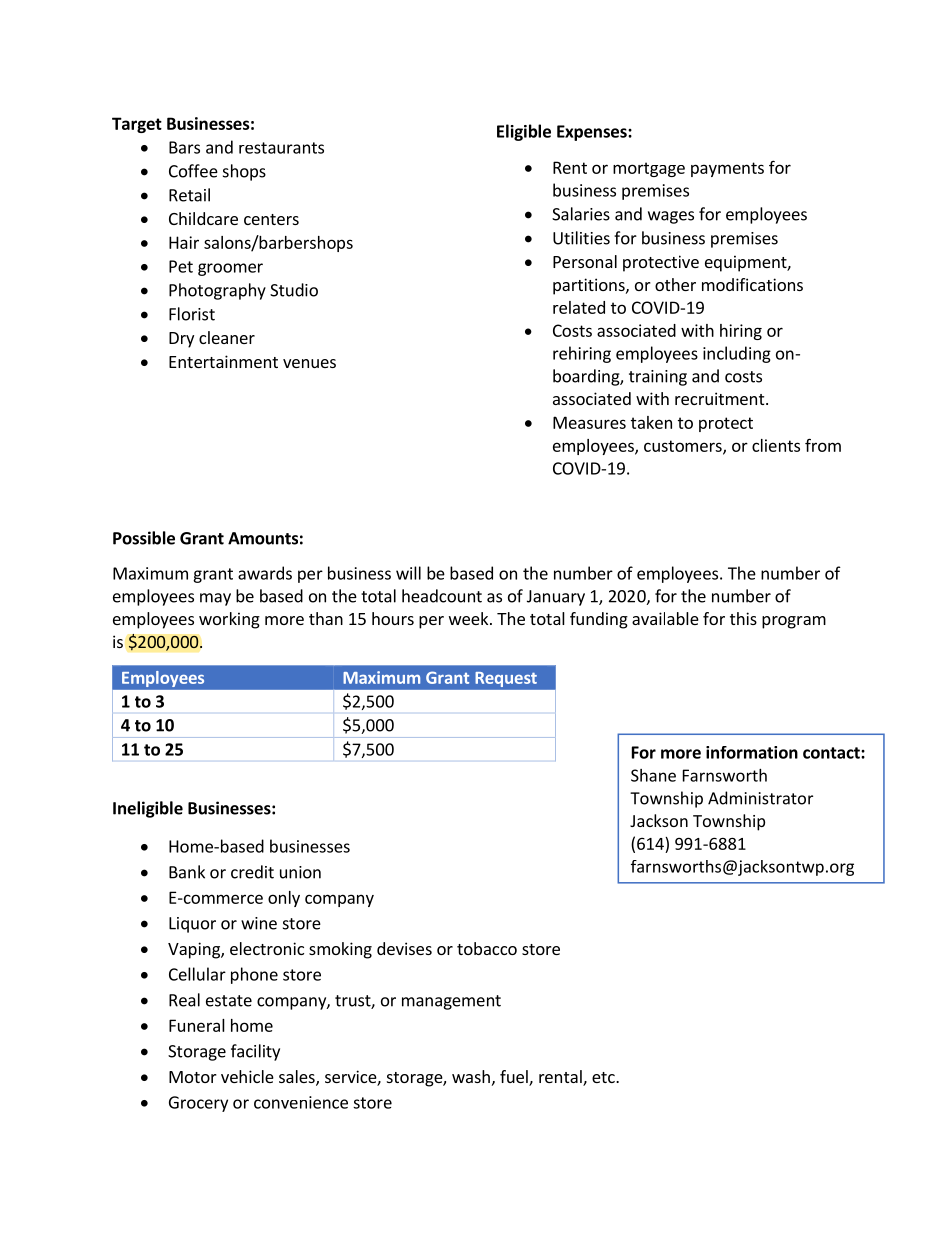  I want to click on Shane, so click(653, 775).
